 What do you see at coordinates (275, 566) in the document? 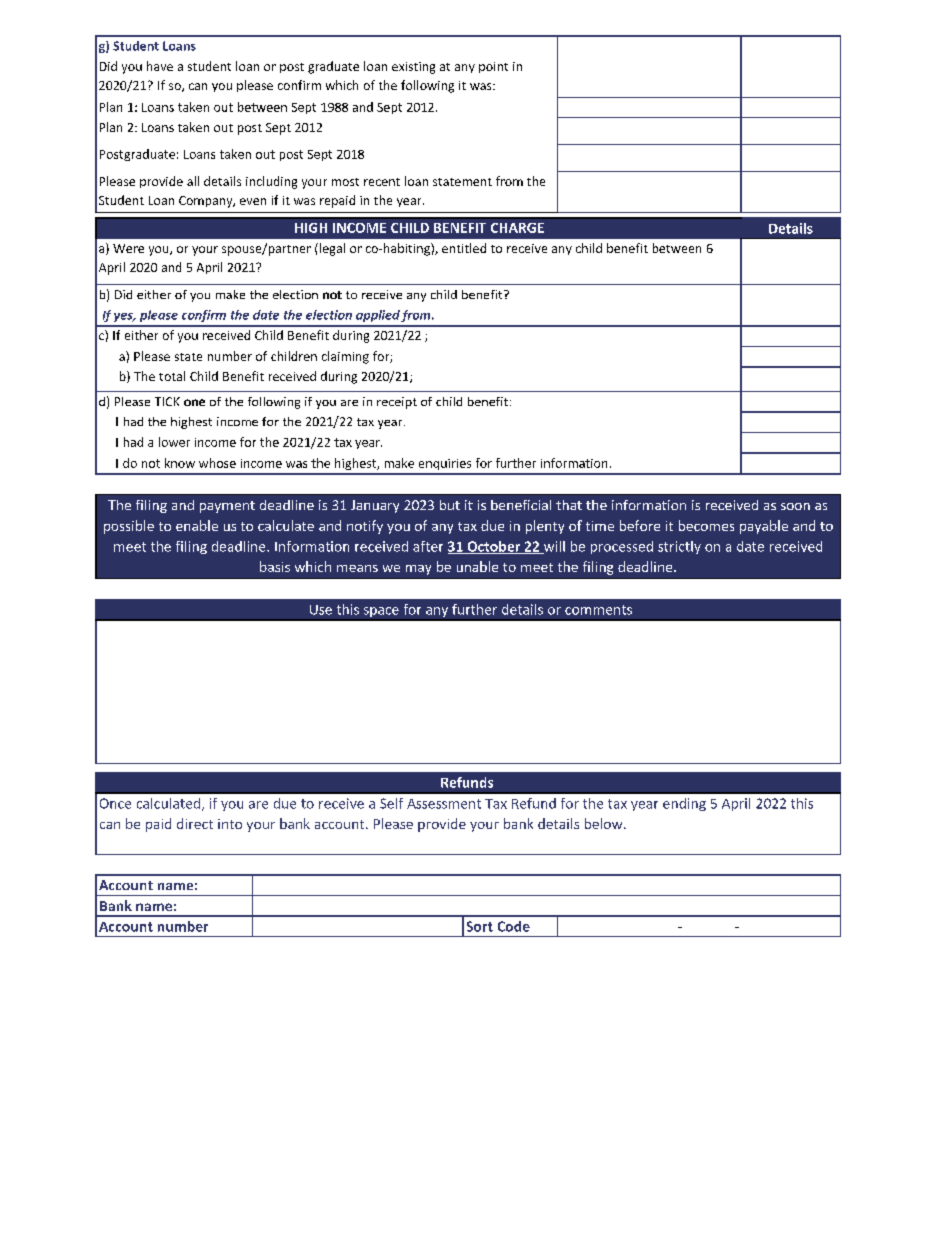
I see `basis` at bounding box center [275, 566].
